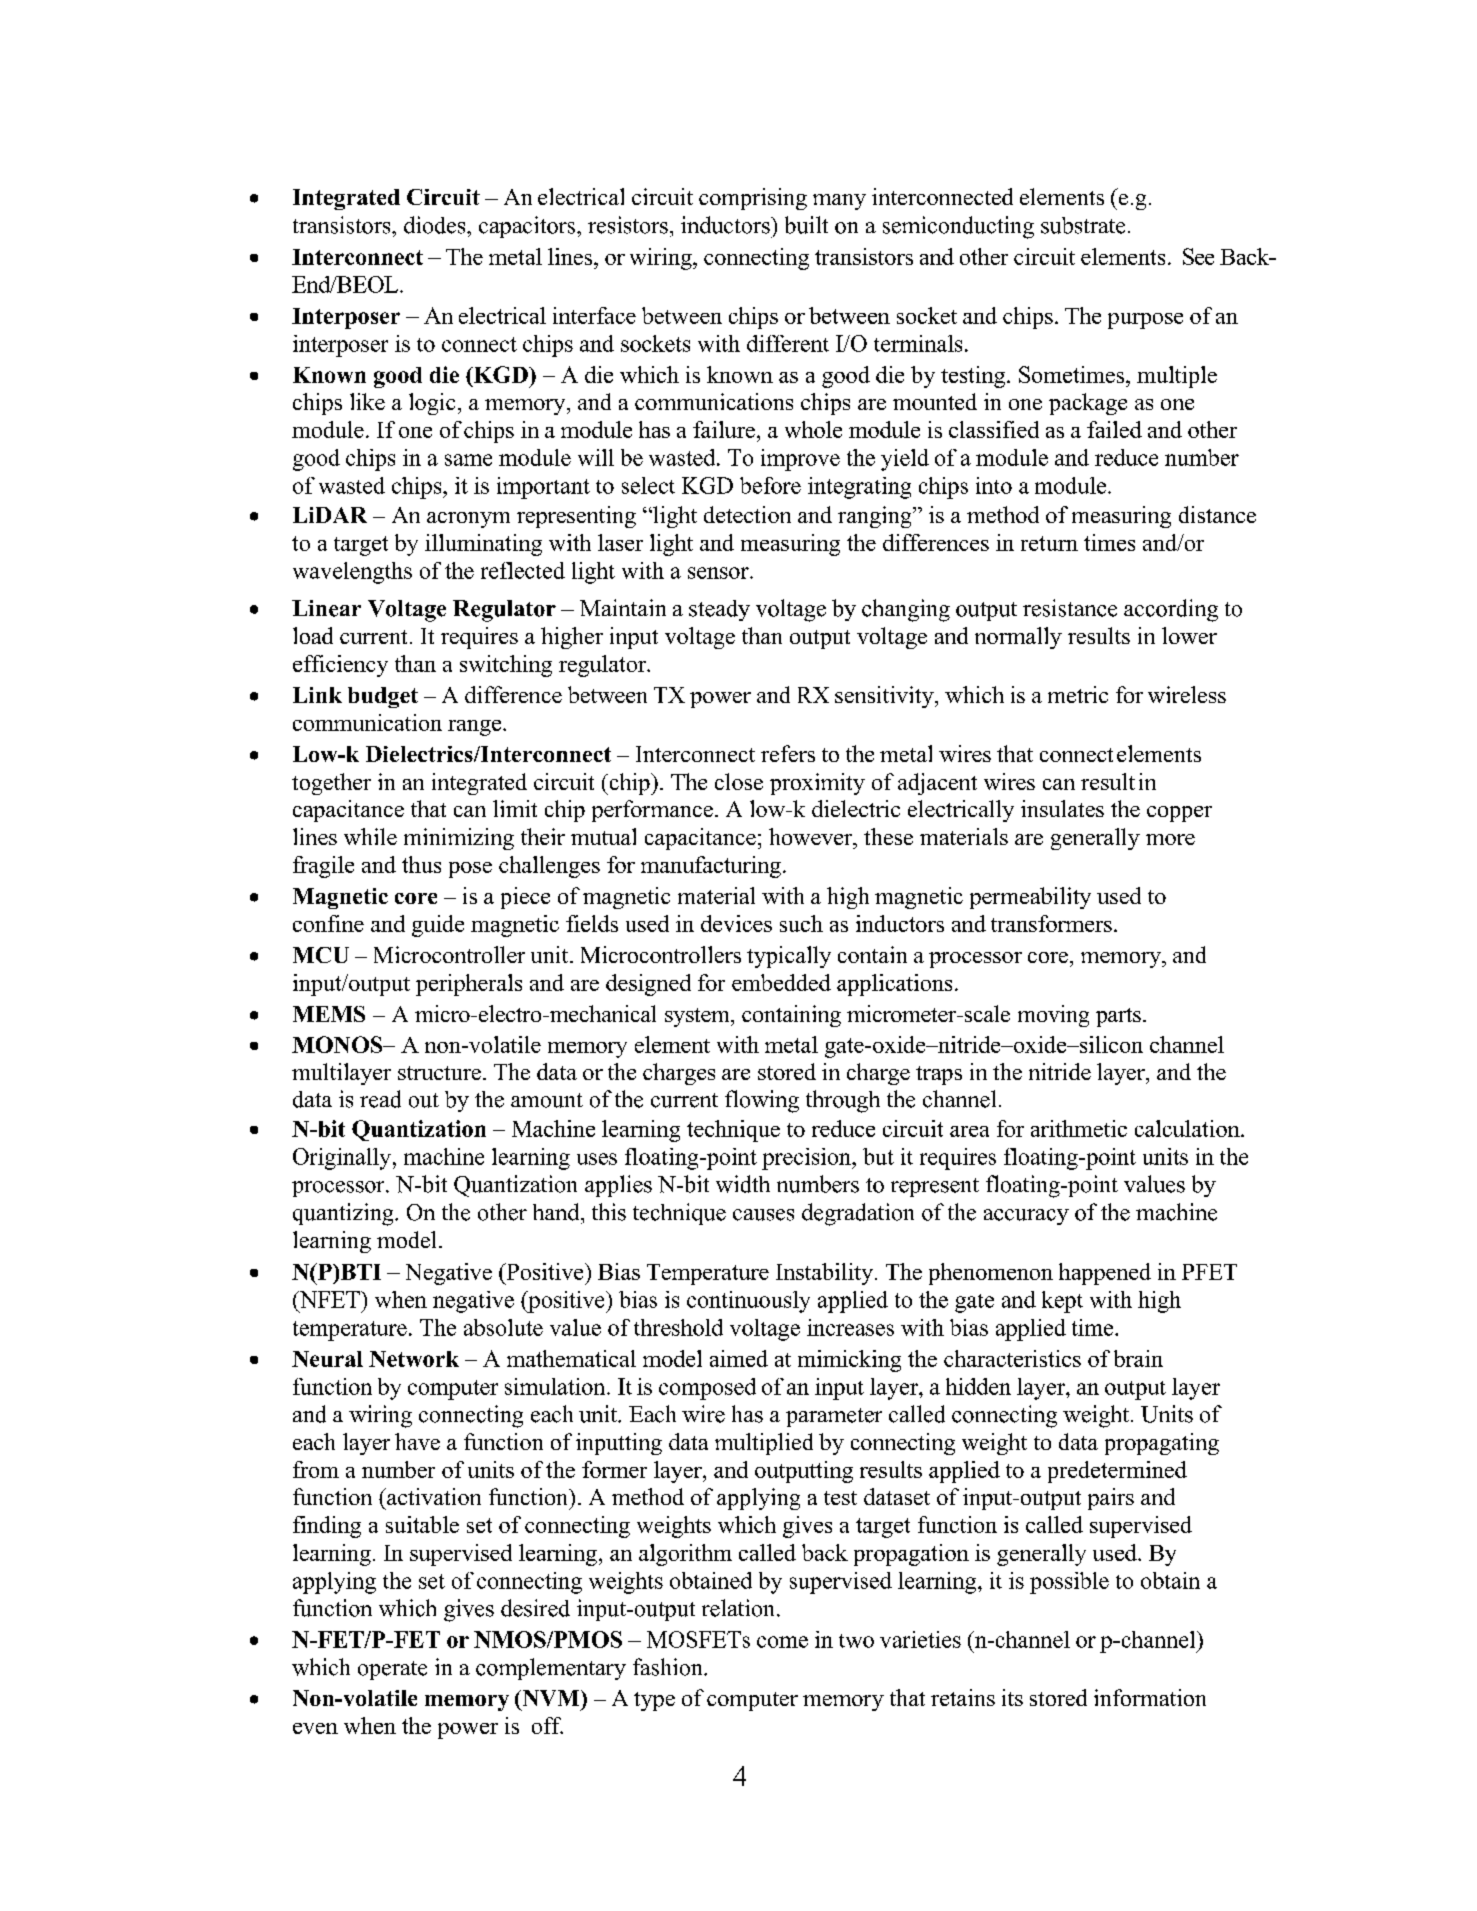 This document has width=1477, height=1911. What do you see at coordinates (436, 225) in the document?
I see `diodes` at bounding box center [436, 225].
